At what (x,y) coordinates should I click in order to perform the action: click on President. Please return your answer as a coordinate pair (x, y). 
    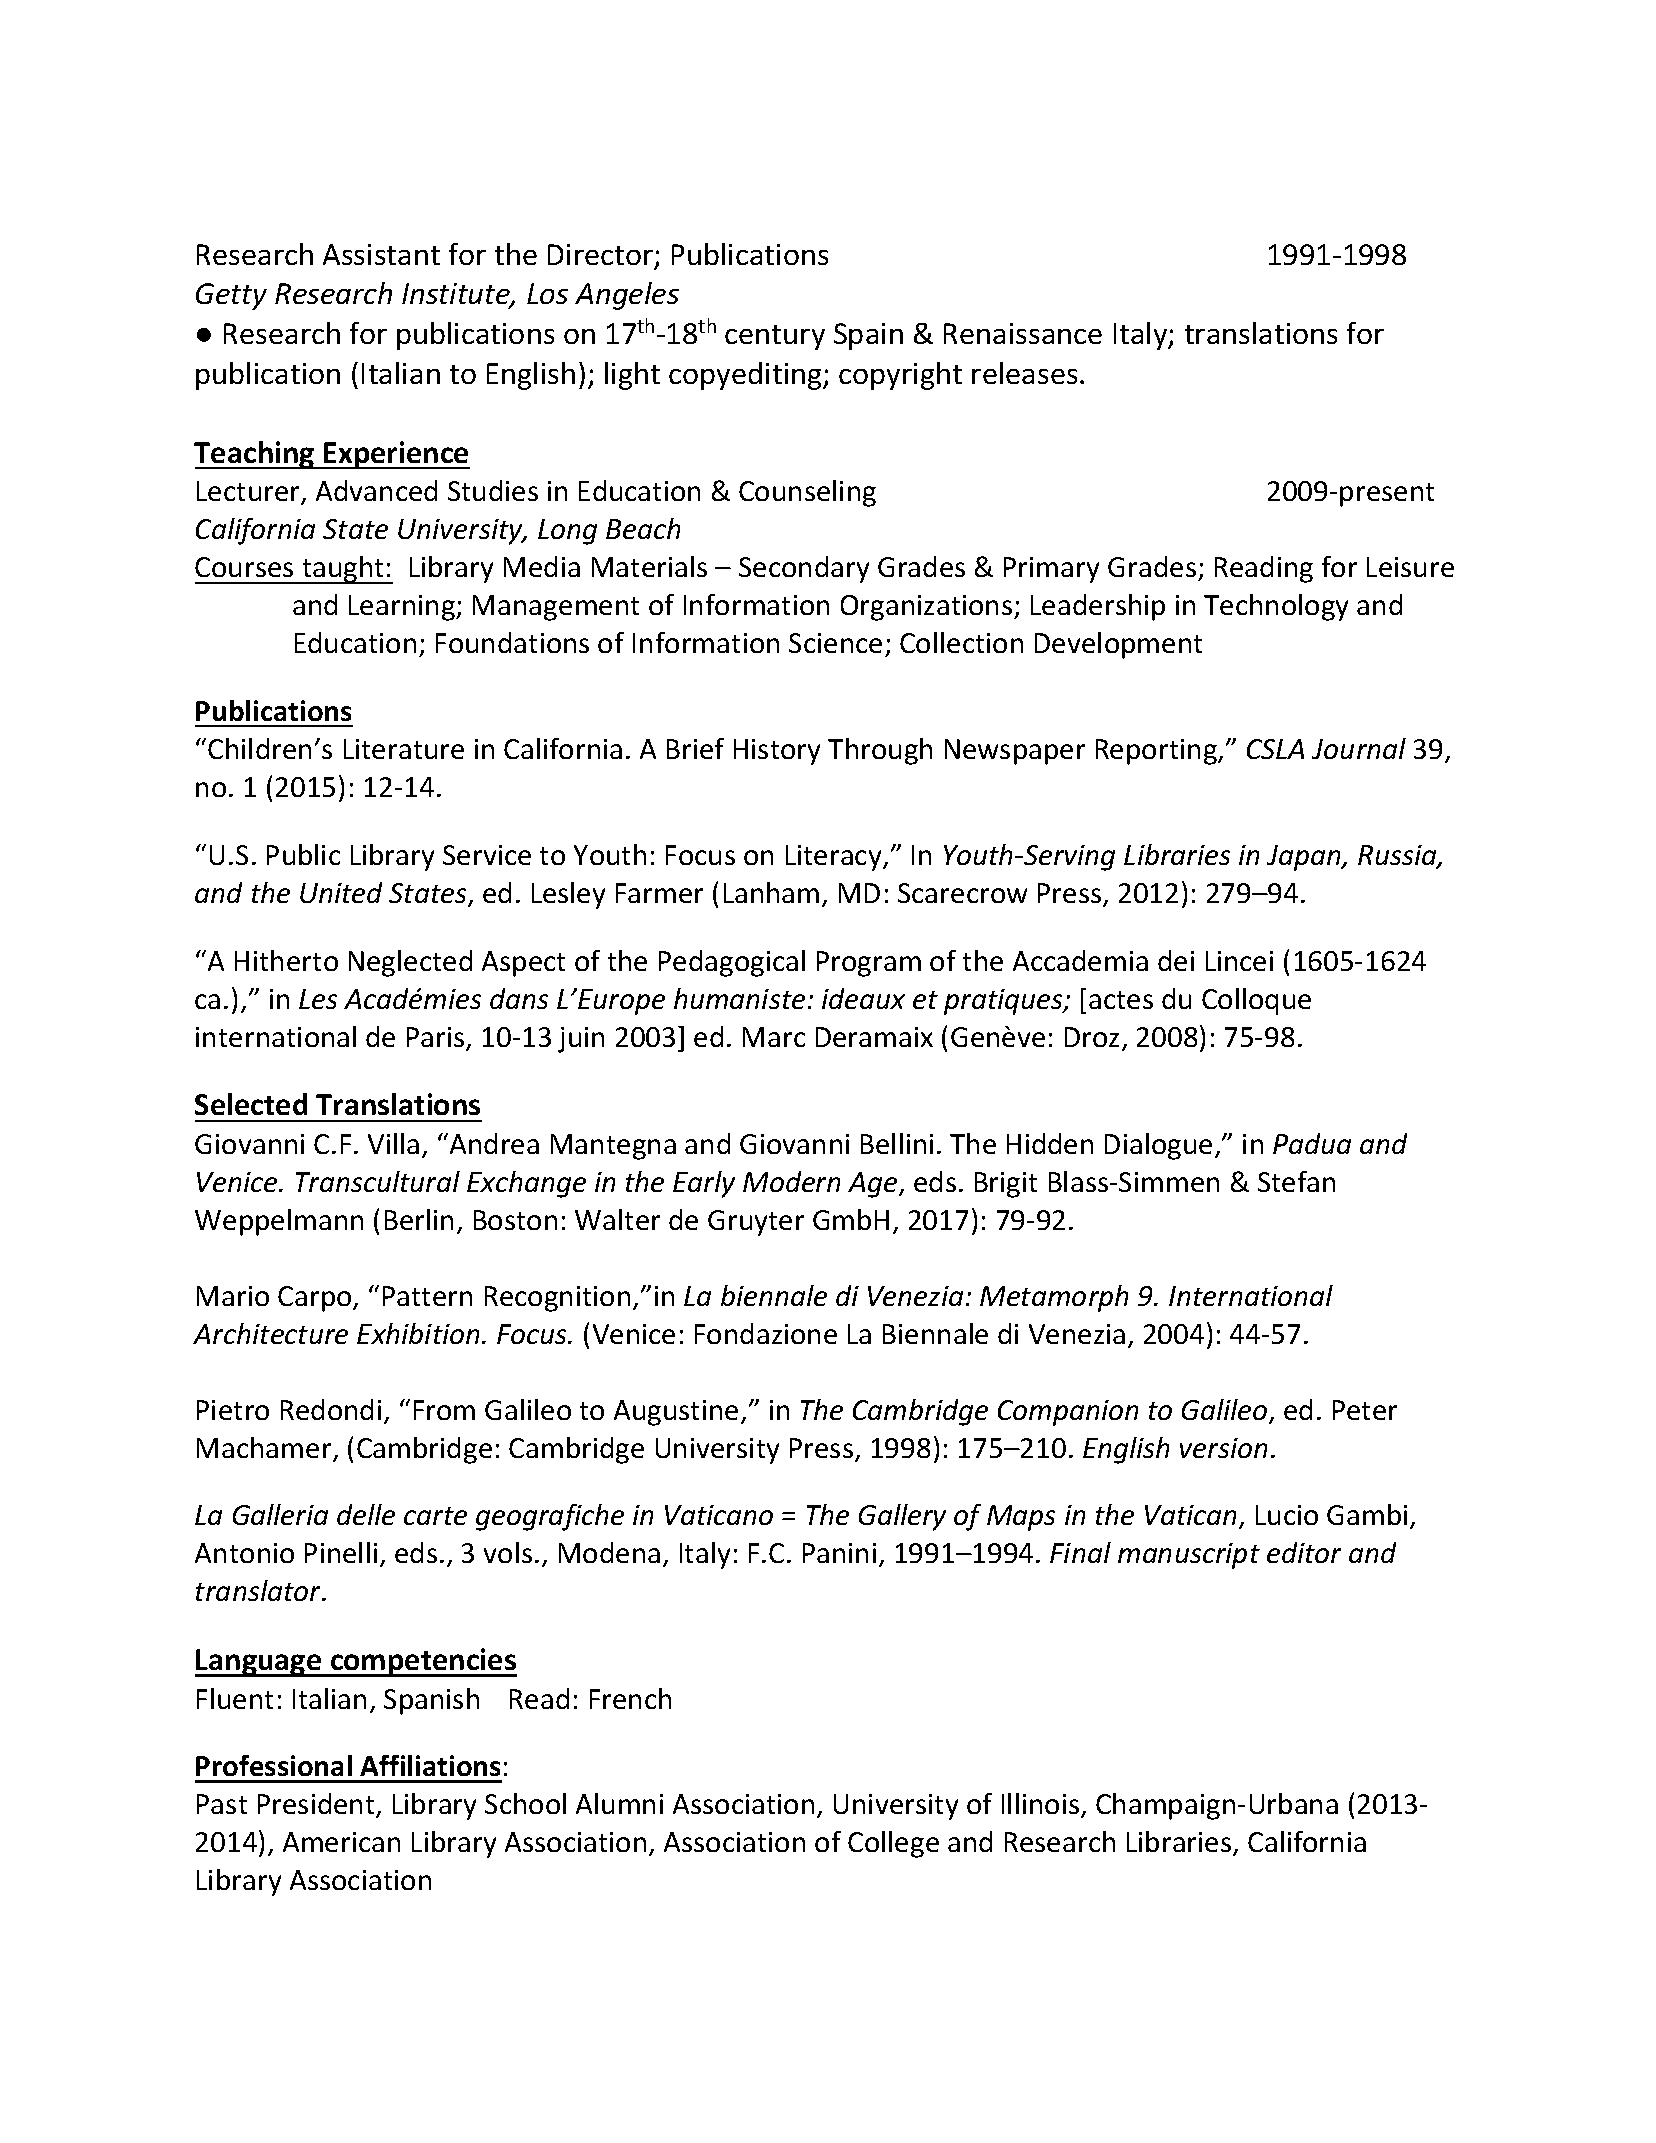
    Looking at the image, I should click on (317, 1805).
